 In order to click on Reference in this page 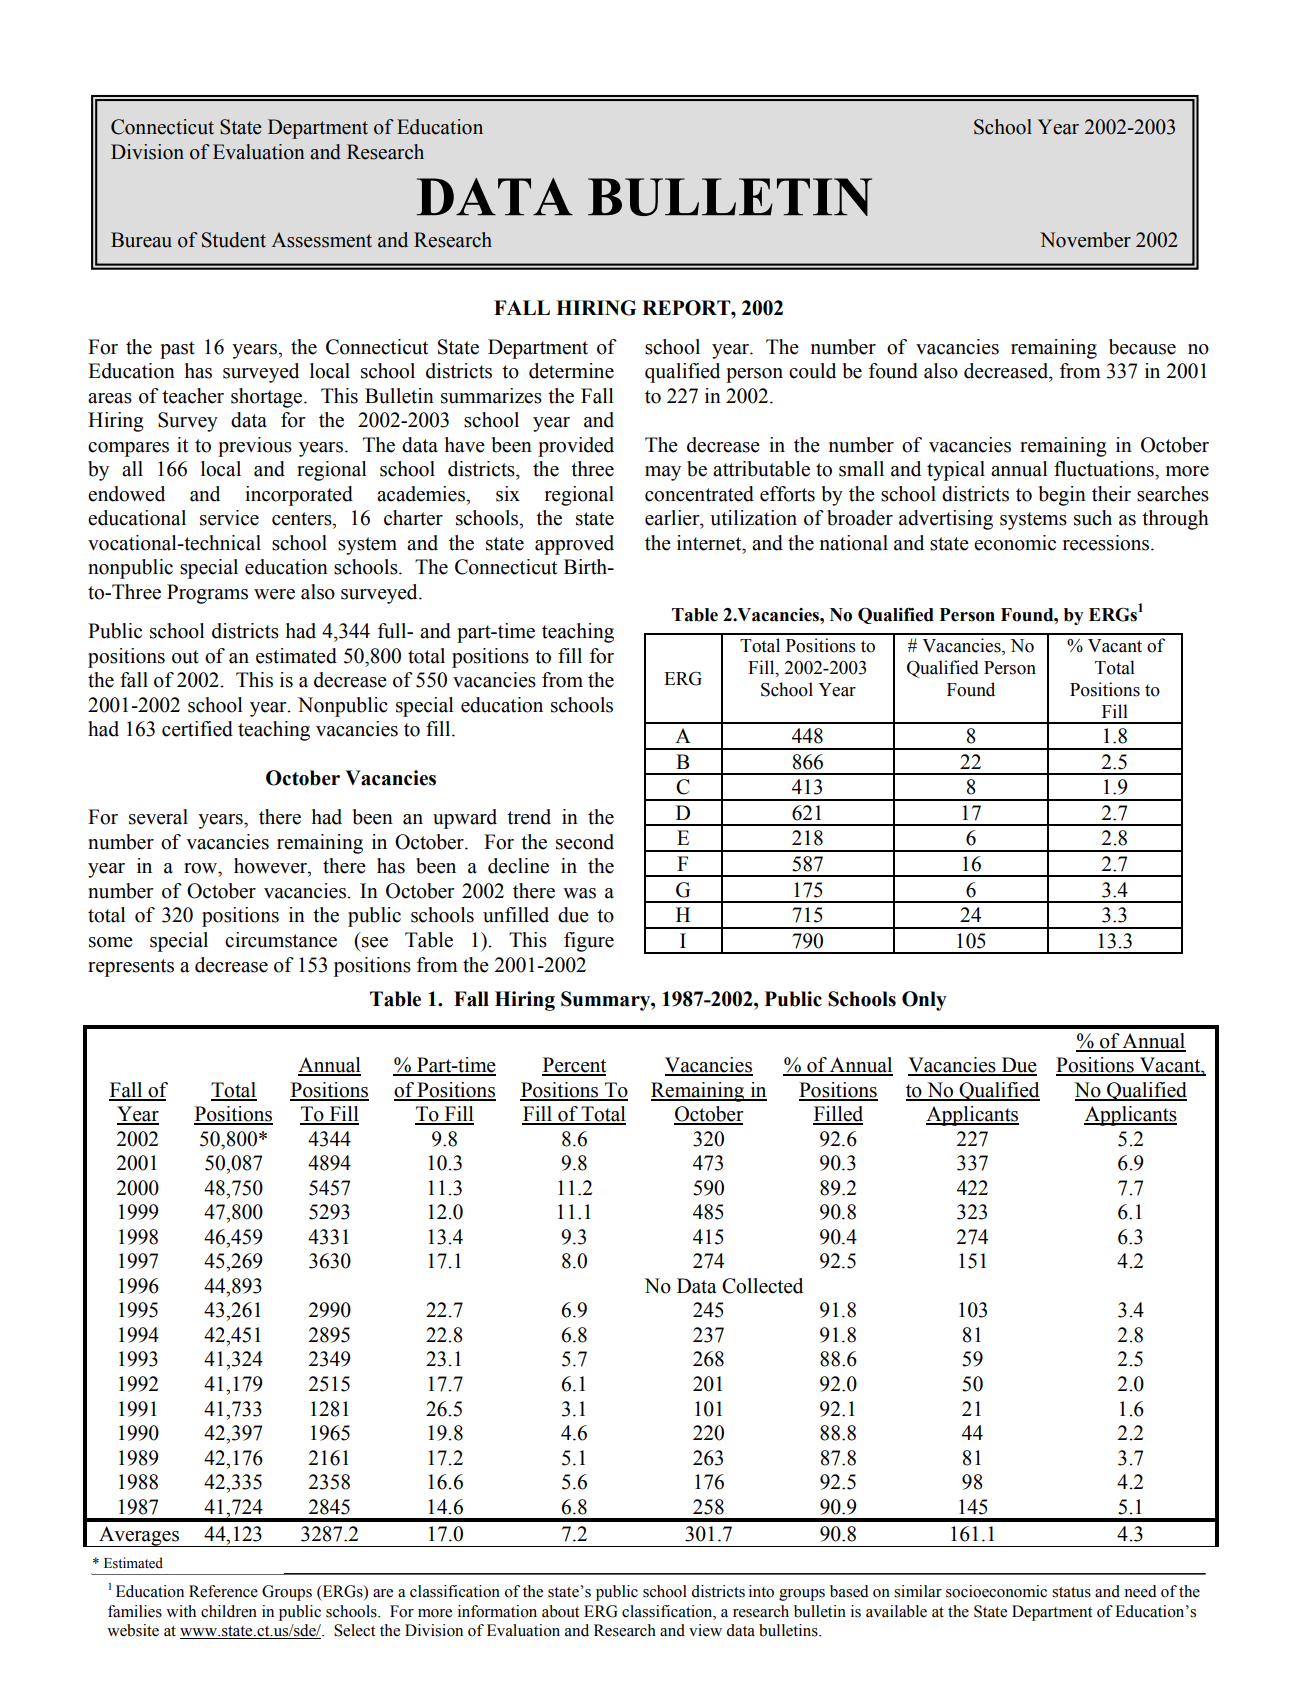, I will do `click(223, 1591)`.
